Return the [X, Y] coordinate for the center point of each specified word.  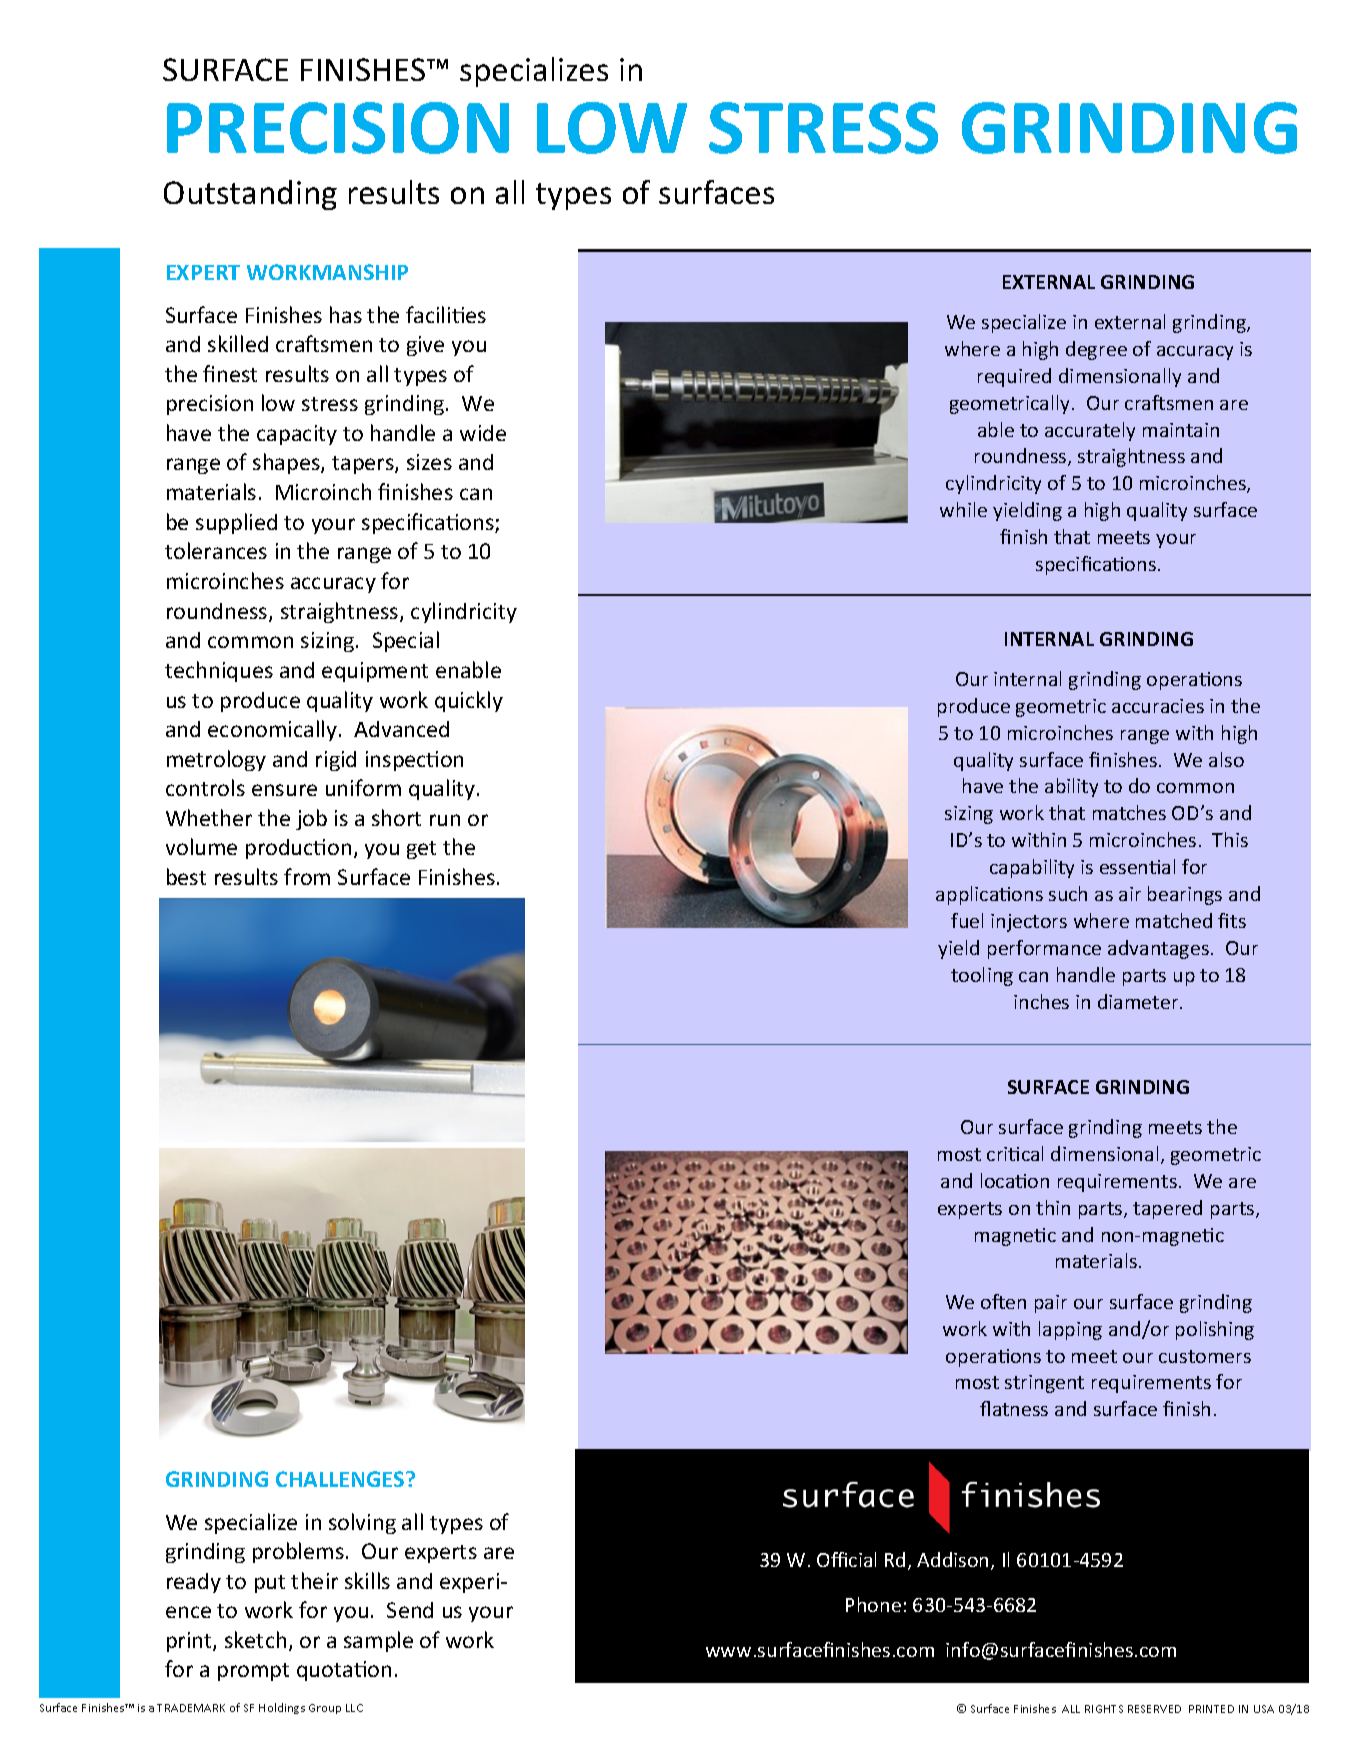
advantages [1158, 949]
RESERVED [1154, 1709]
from [307, 876]
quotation [344, 1671]
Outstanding [250, 195]
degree [1096, 350]
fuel [967, 920]
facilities [446, 314]
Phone [873, 1604]
